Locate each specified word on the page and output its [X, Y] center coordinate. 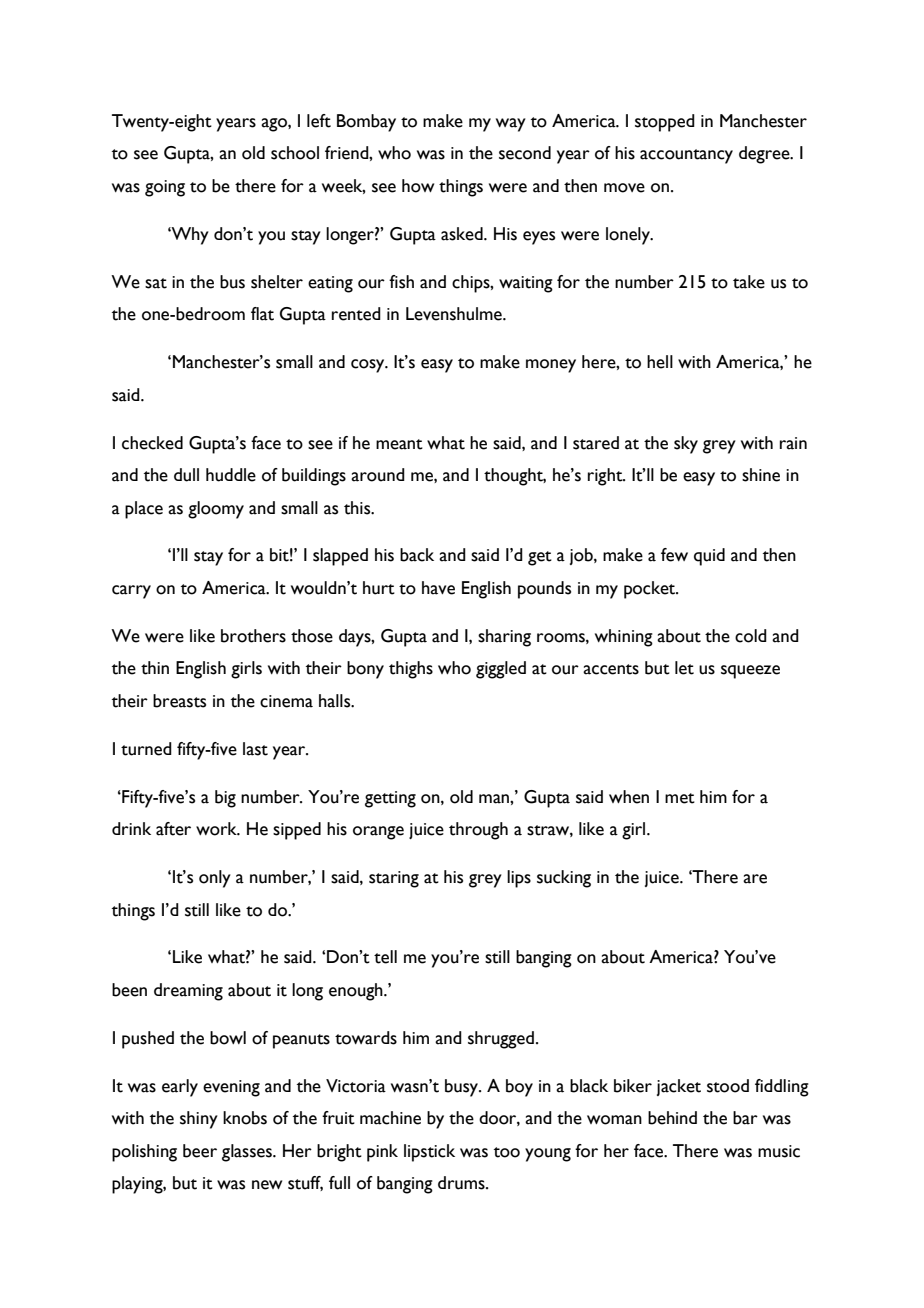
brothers [253, 636]
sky [686, 445]
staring [394, 879]
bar [745, 1118]
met [680, 798]
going [165, 188]
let [684, 668]
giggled [501, 670]
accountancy [686, 156]
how [418, 186]
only [215, 879]
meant [399, 444]
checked [152, 443]
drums [462, 1183]
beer [200, 1151]
